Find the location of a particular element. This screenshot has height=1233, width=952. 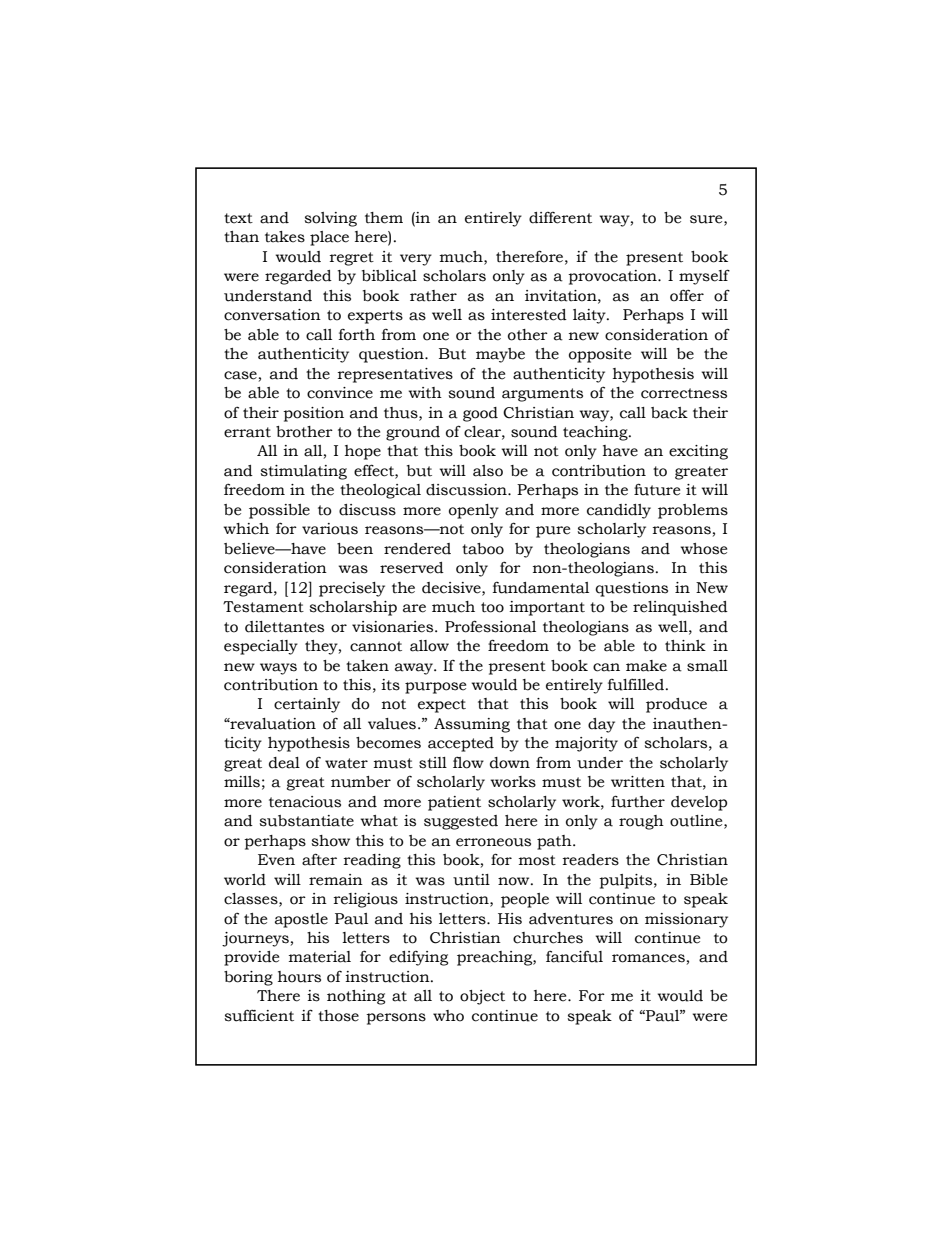

object is located at coordinates (482, 997).
